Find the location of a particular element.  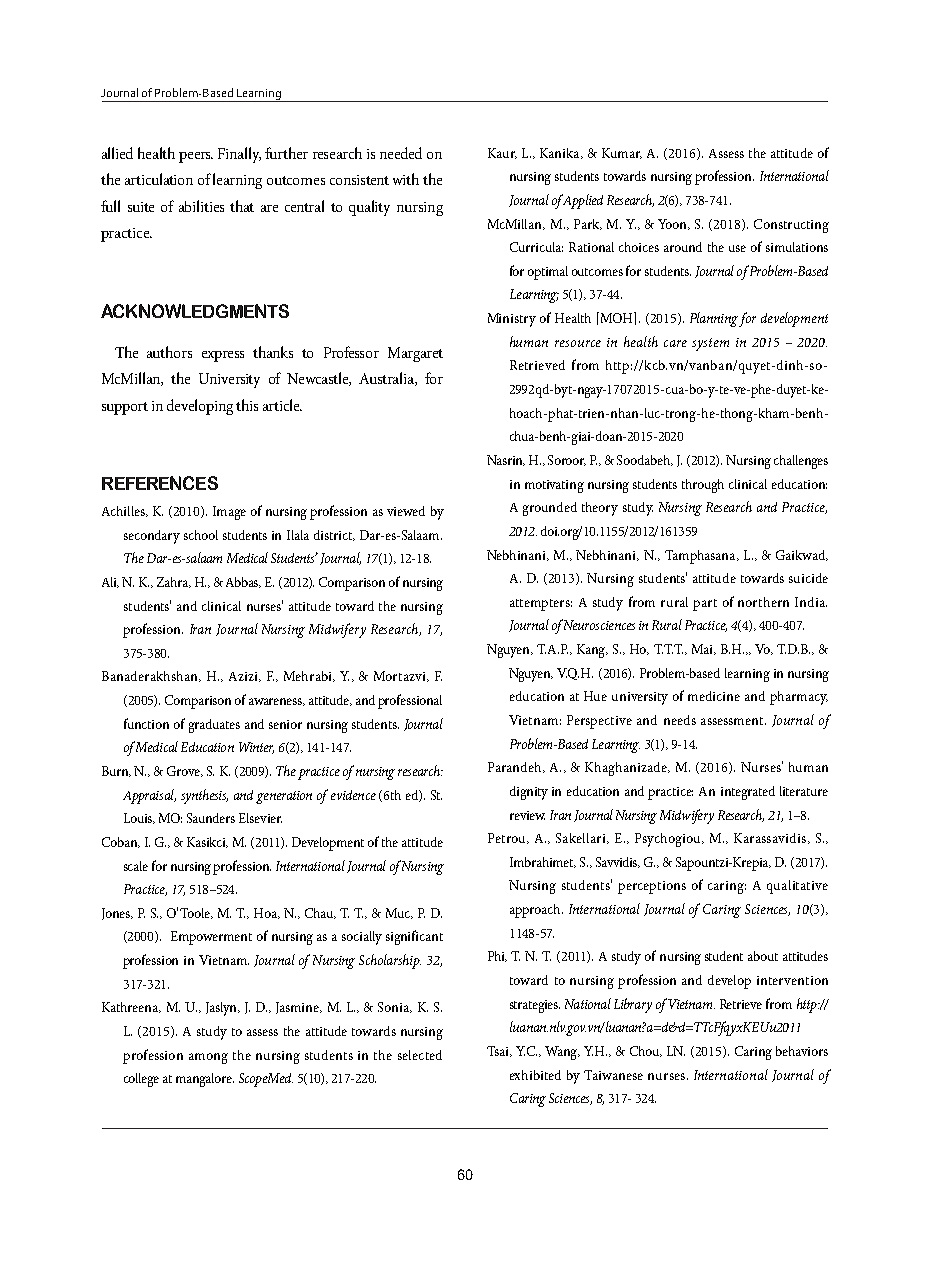

integrated is located at coordinates (748, 793).
